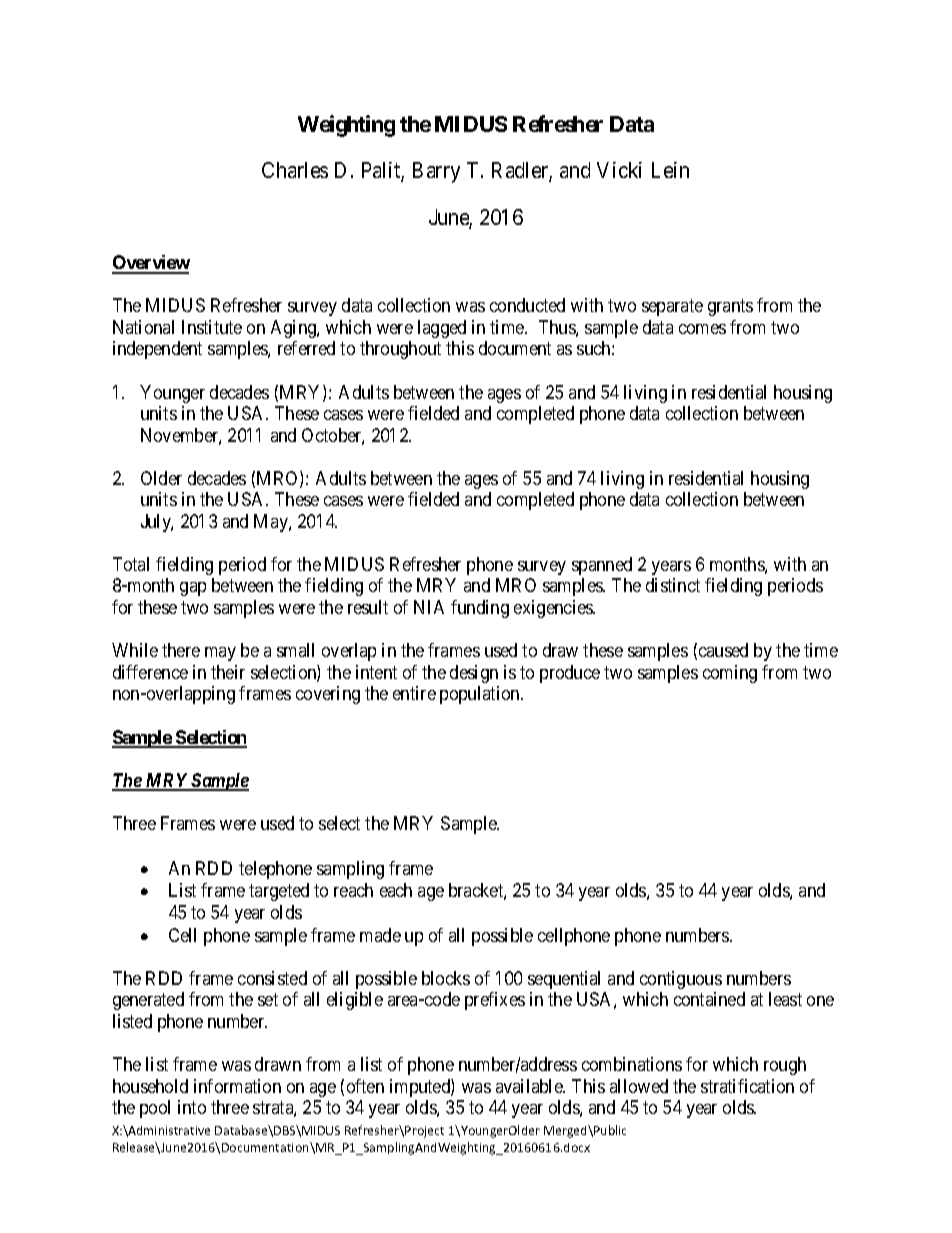 Image resolution: width=952 pixels, height=1233 pixels. I want to click on information, so click(237, 1086).
